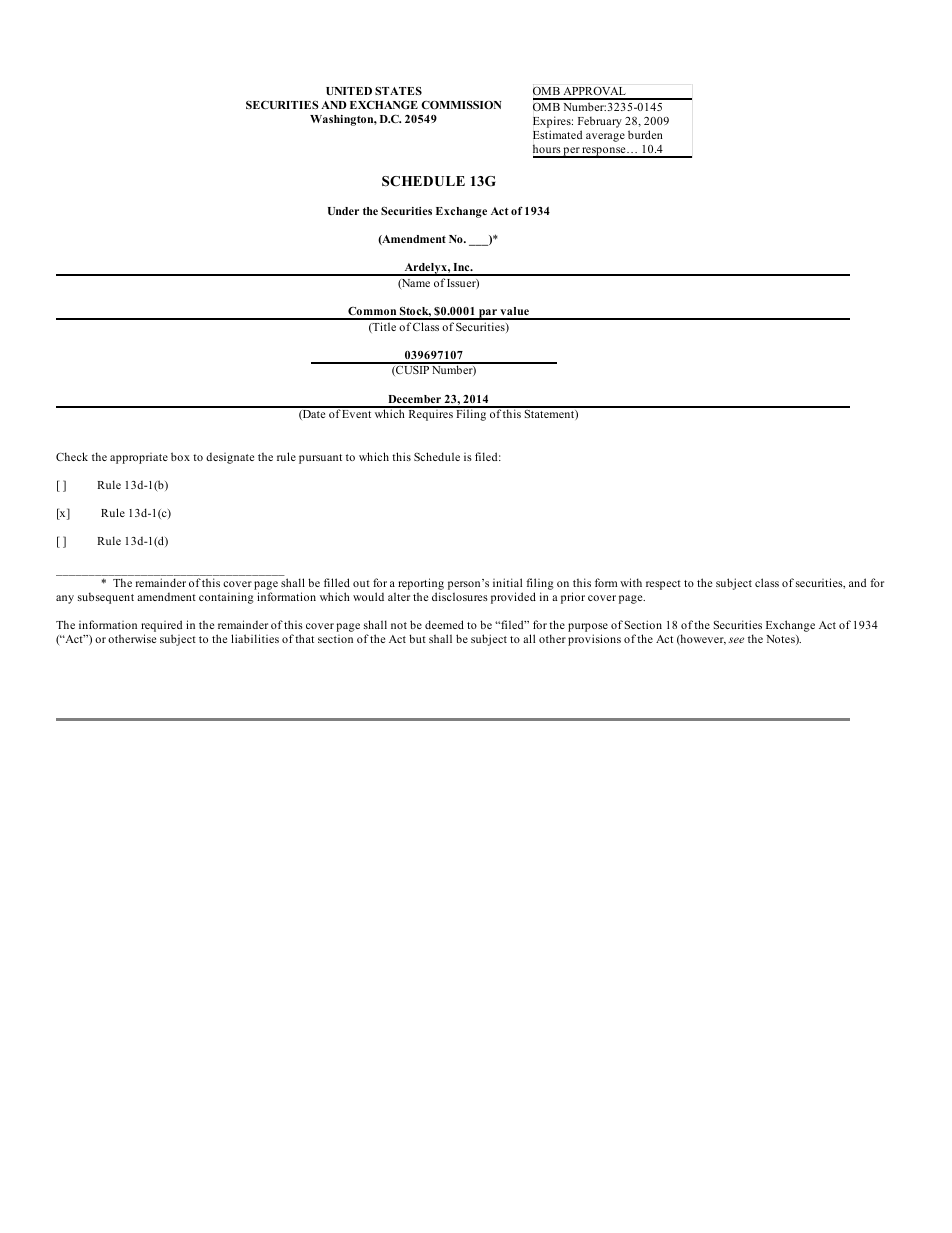 The width and height of the screenshot is (952, 1233). Describe the element at coordinates (343, 211) in the screenshot. I see `Under` at that location.
